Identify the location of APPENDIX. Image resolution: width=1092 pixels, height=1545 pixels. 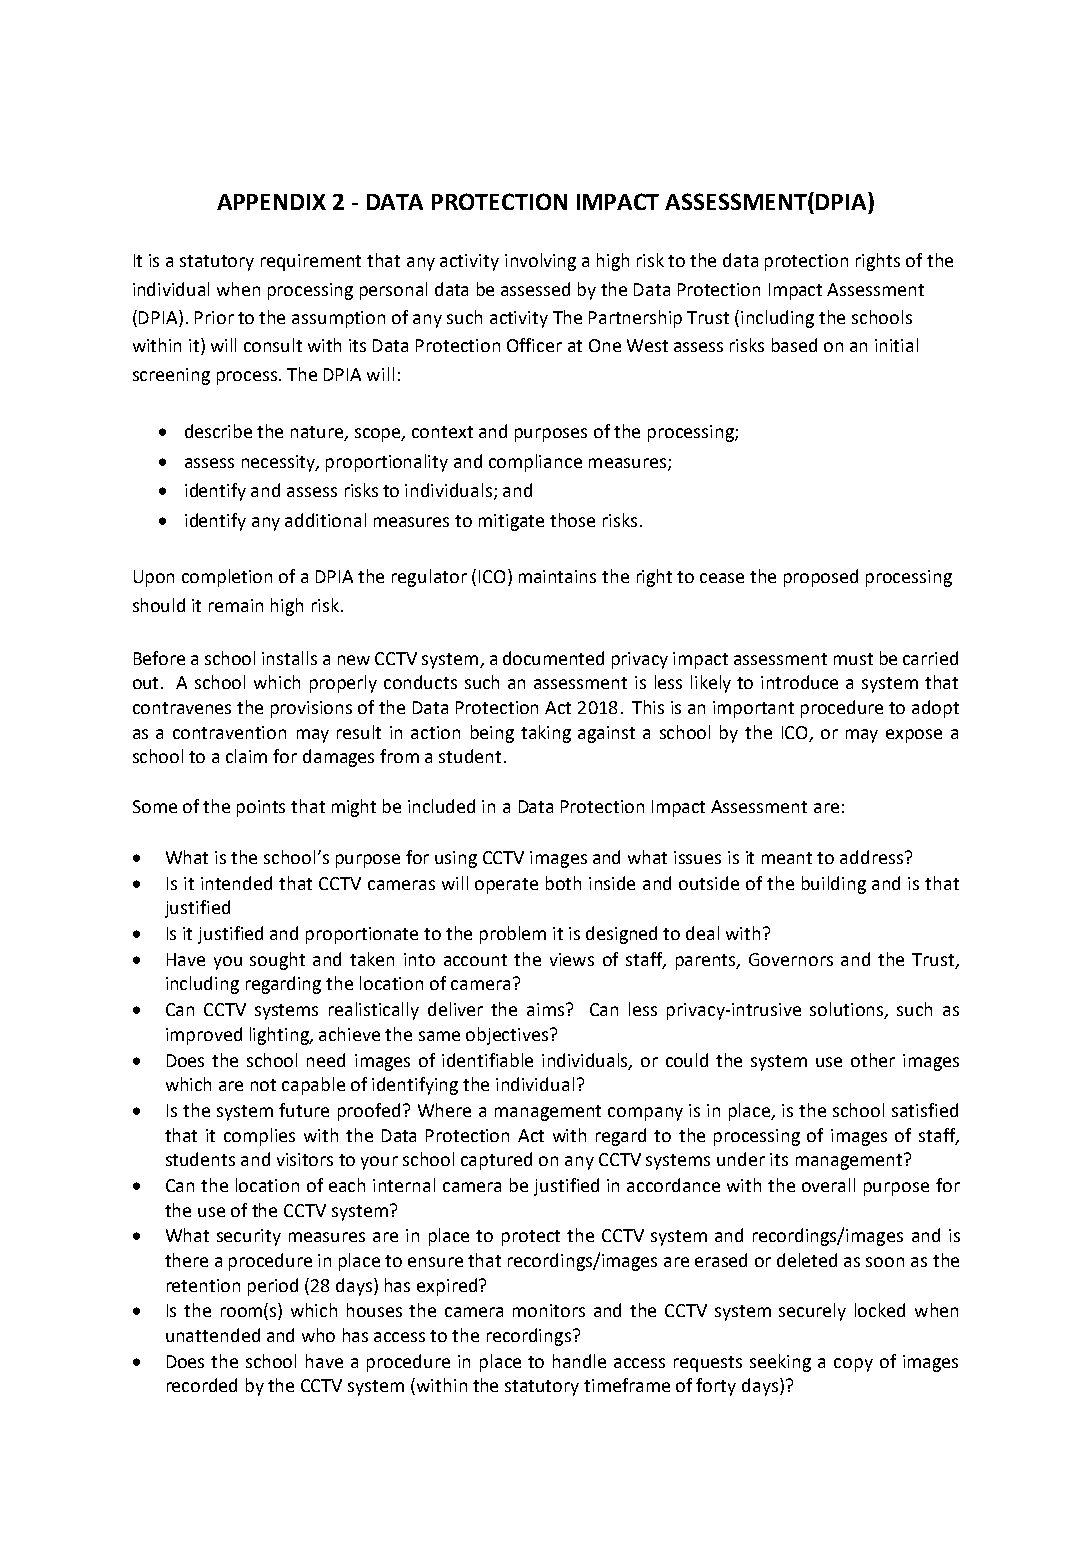
(271, 202).
